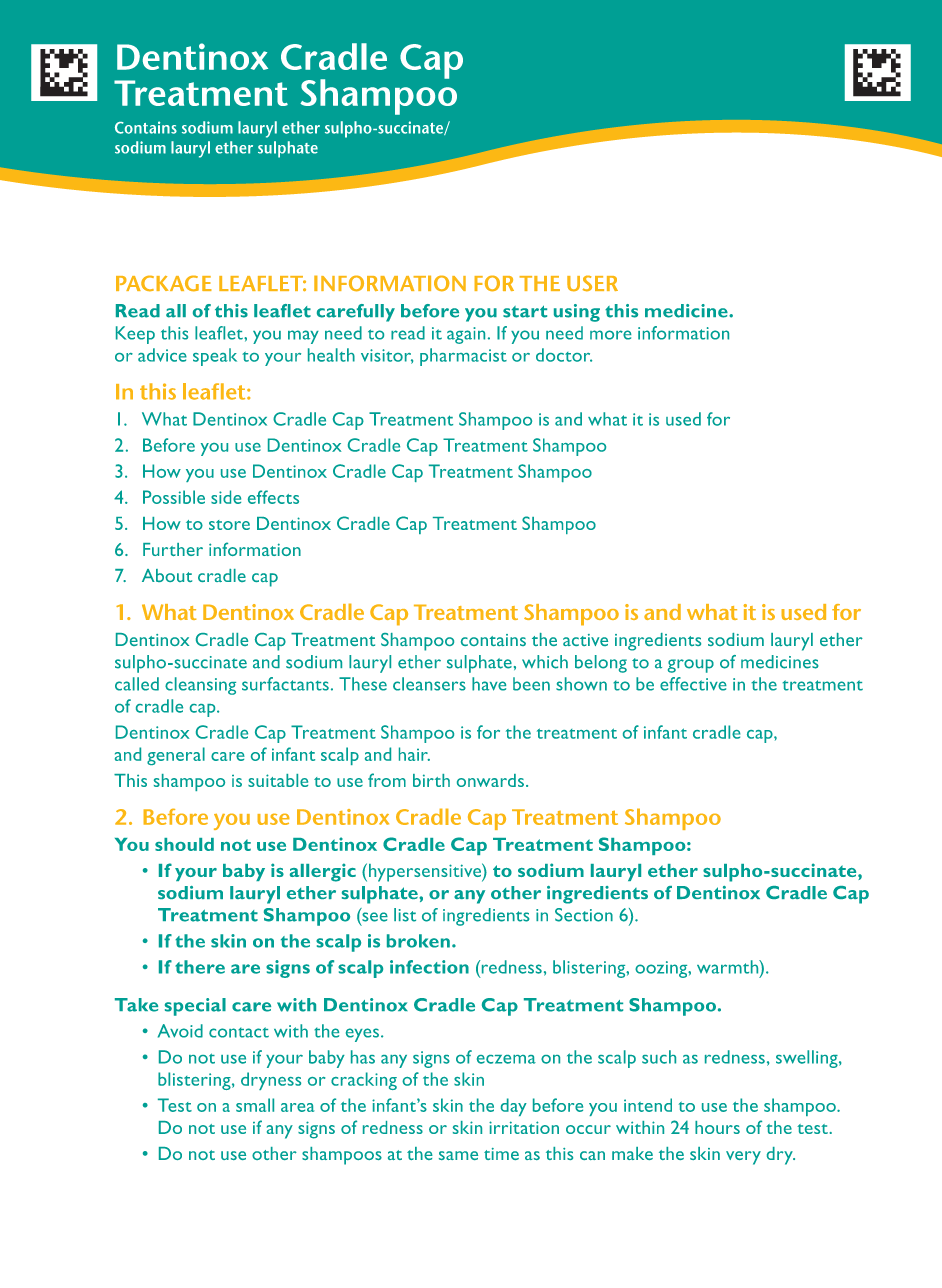 This screenshot has height=1288, width=942. What do you see at coordinates (429, 684) in the screenshot?
I see `cleansers` at bounding box center [429, 684].
